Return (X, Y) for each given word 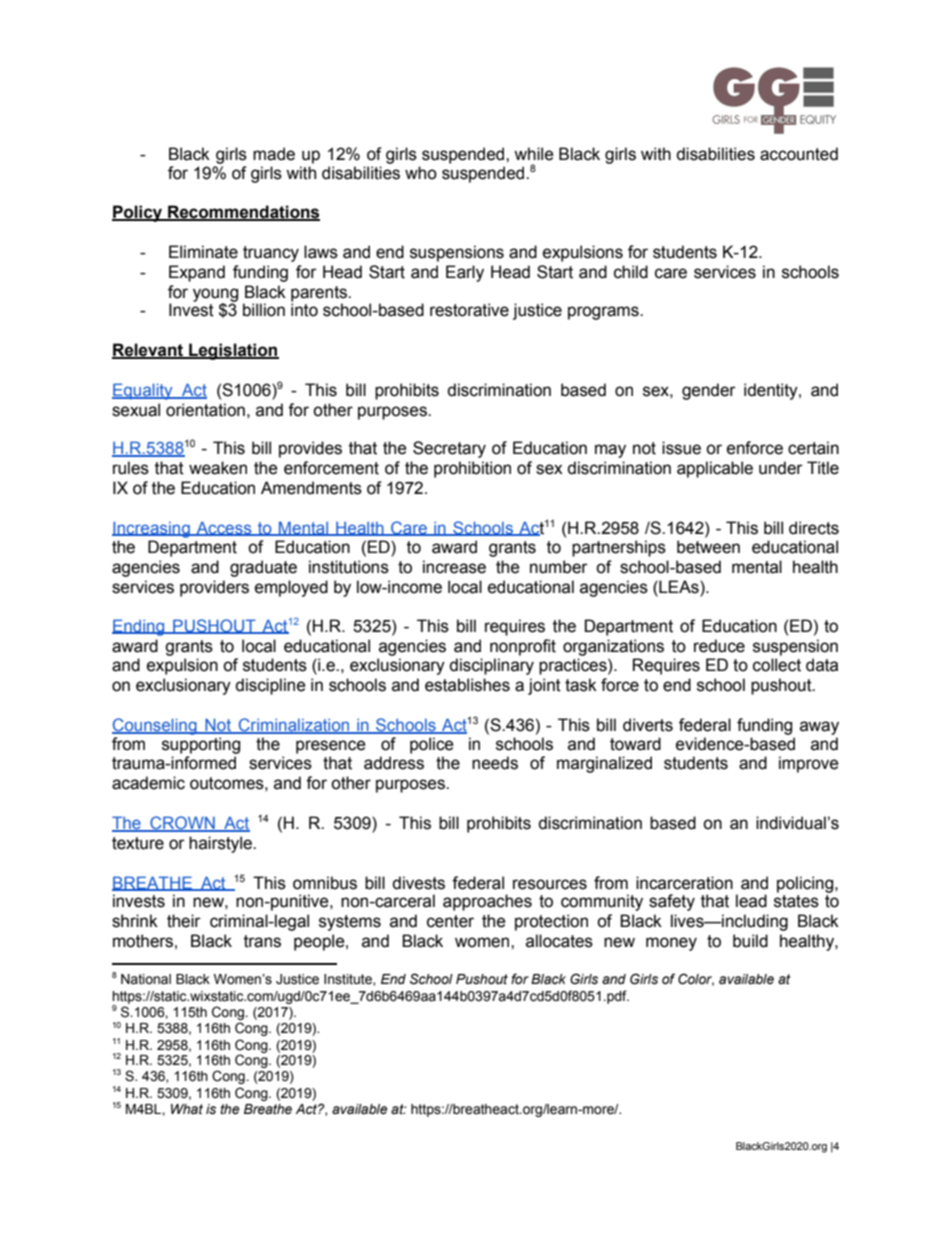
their (184, 921)
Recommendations (243, 213)
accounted (799, 154)
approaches (487, 902)
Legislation (233, 351)
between (708, 547)
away (819, 728)
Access (224, 529)
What (187, 1109)
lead (751, 901)
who (421, 173)
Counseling (155, 726)
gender (709, 391)
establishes (467, 685)
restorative (469, 310)
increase (454, 567)
